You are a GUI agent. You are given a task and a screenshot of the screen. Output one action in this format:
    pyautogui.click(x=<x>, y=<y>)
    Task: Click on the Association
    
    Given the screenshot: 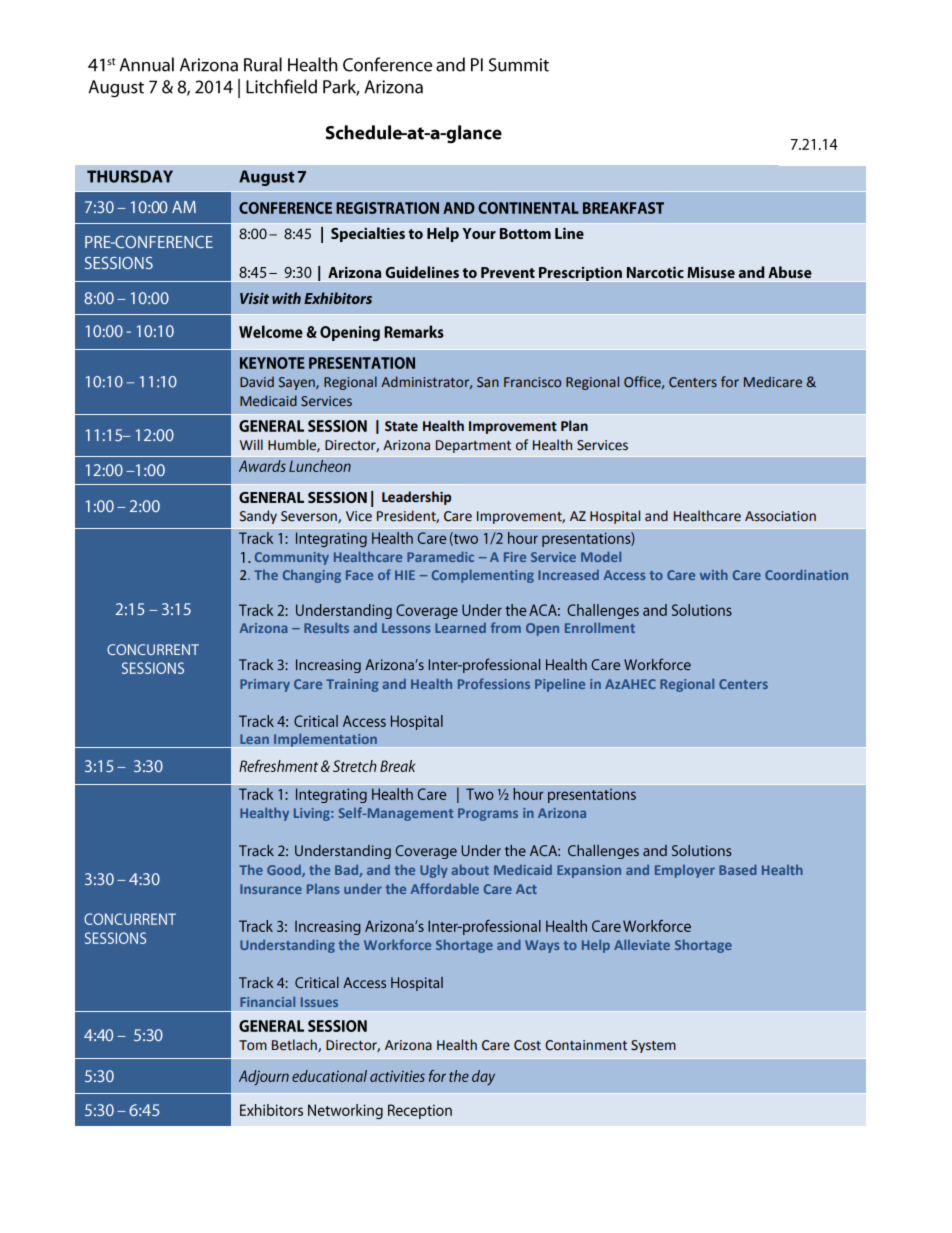 What is the action you would take?
    pyautogui.click(x=780, y=516)
